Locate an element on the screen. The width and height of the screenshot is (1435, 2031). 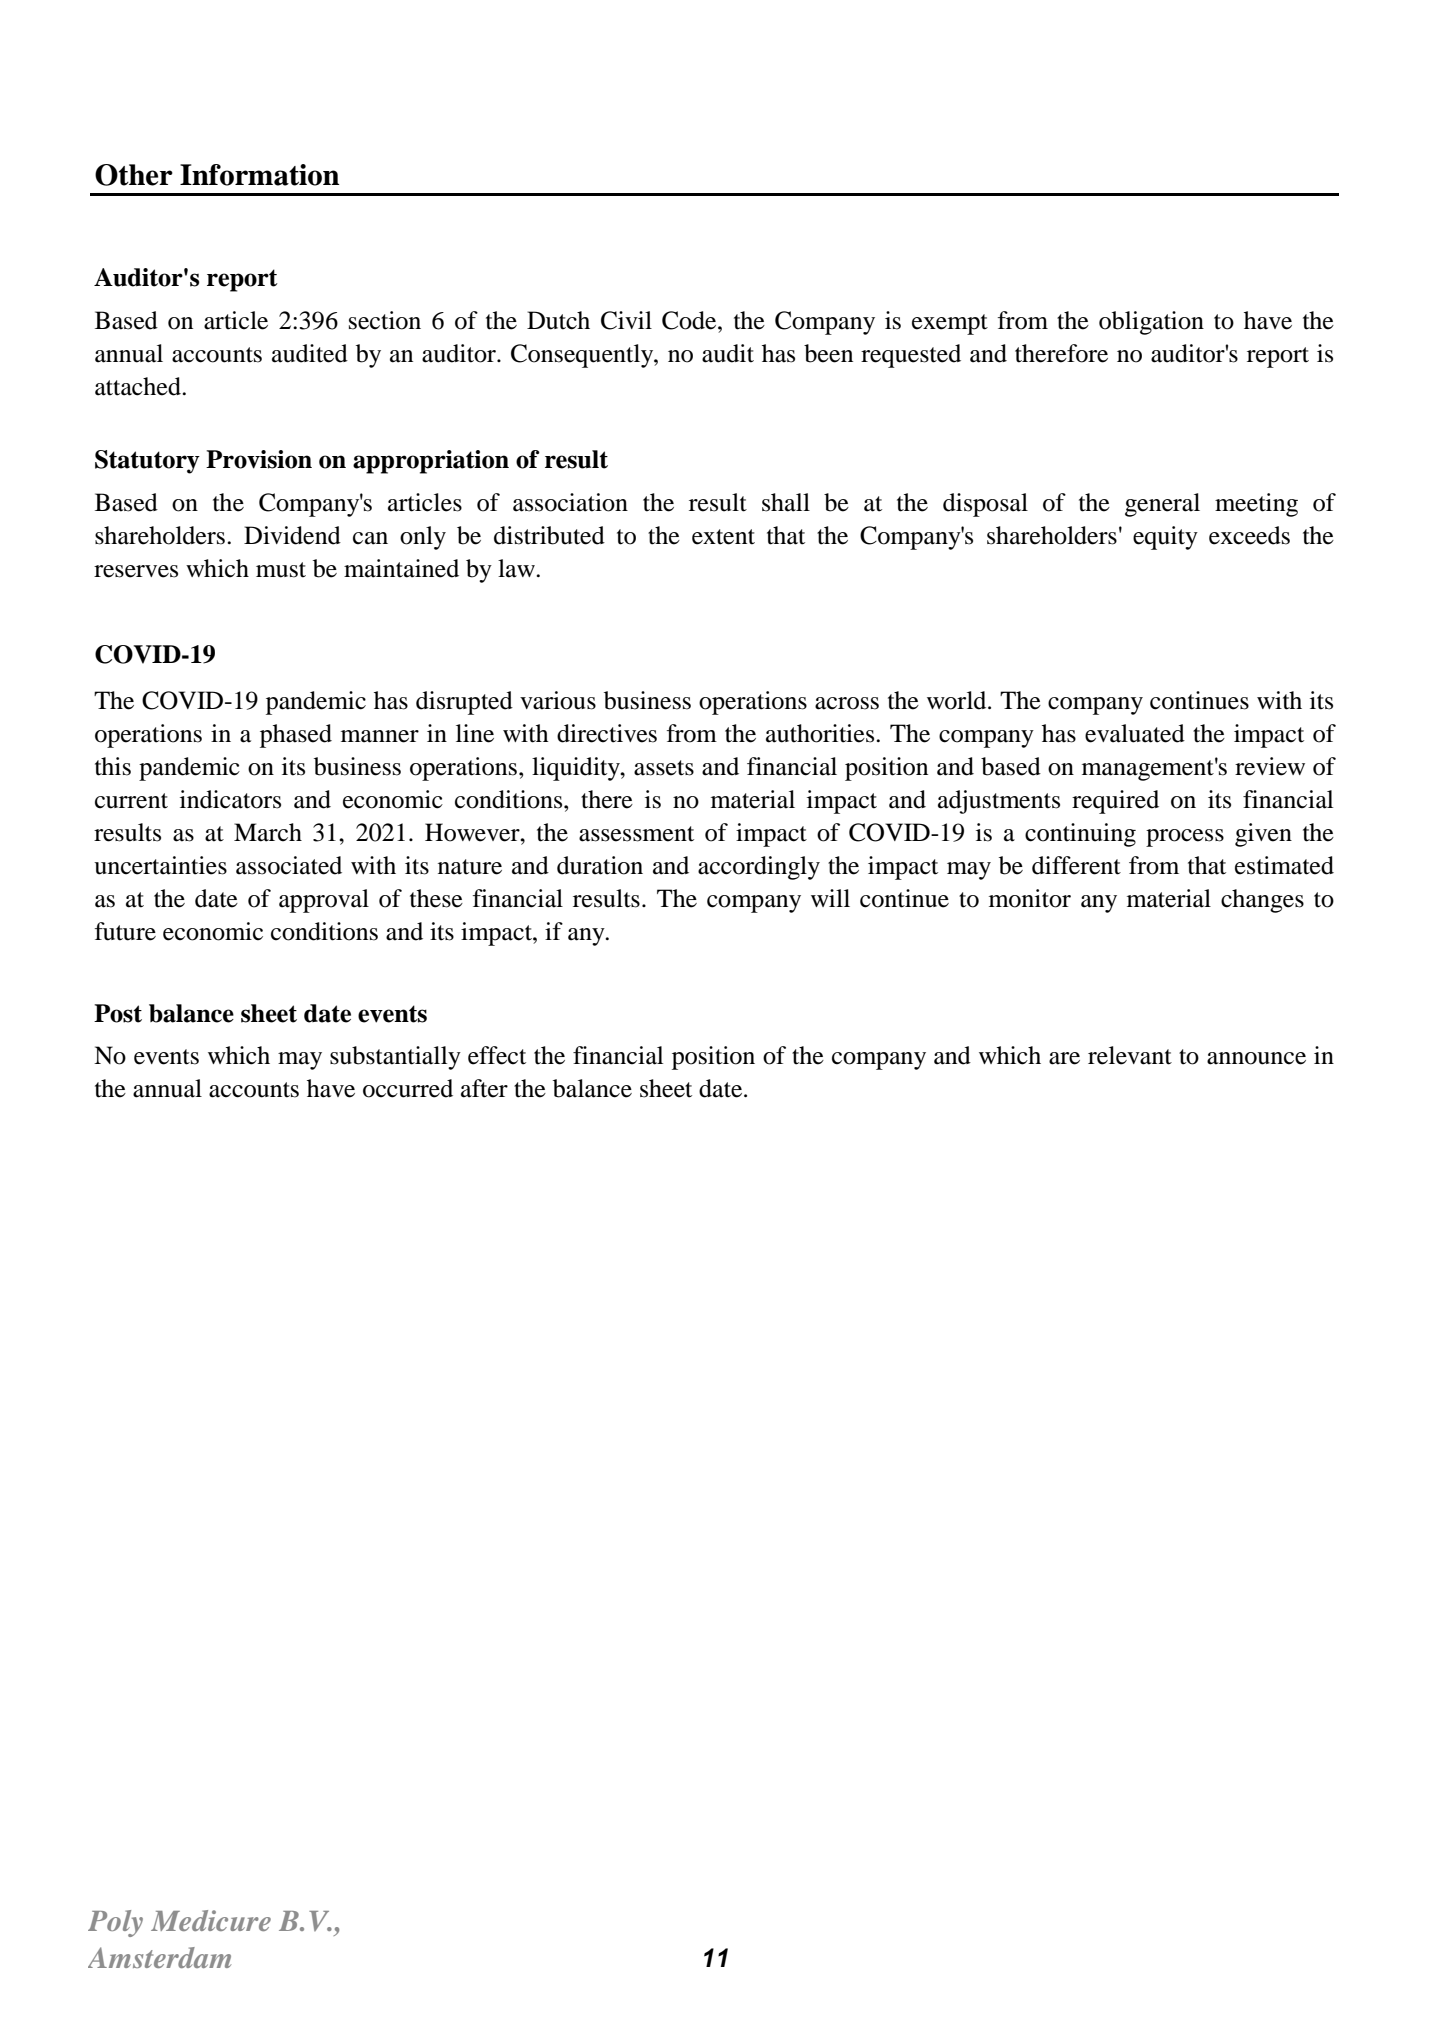
required is located at coordinates (1115, 802).
